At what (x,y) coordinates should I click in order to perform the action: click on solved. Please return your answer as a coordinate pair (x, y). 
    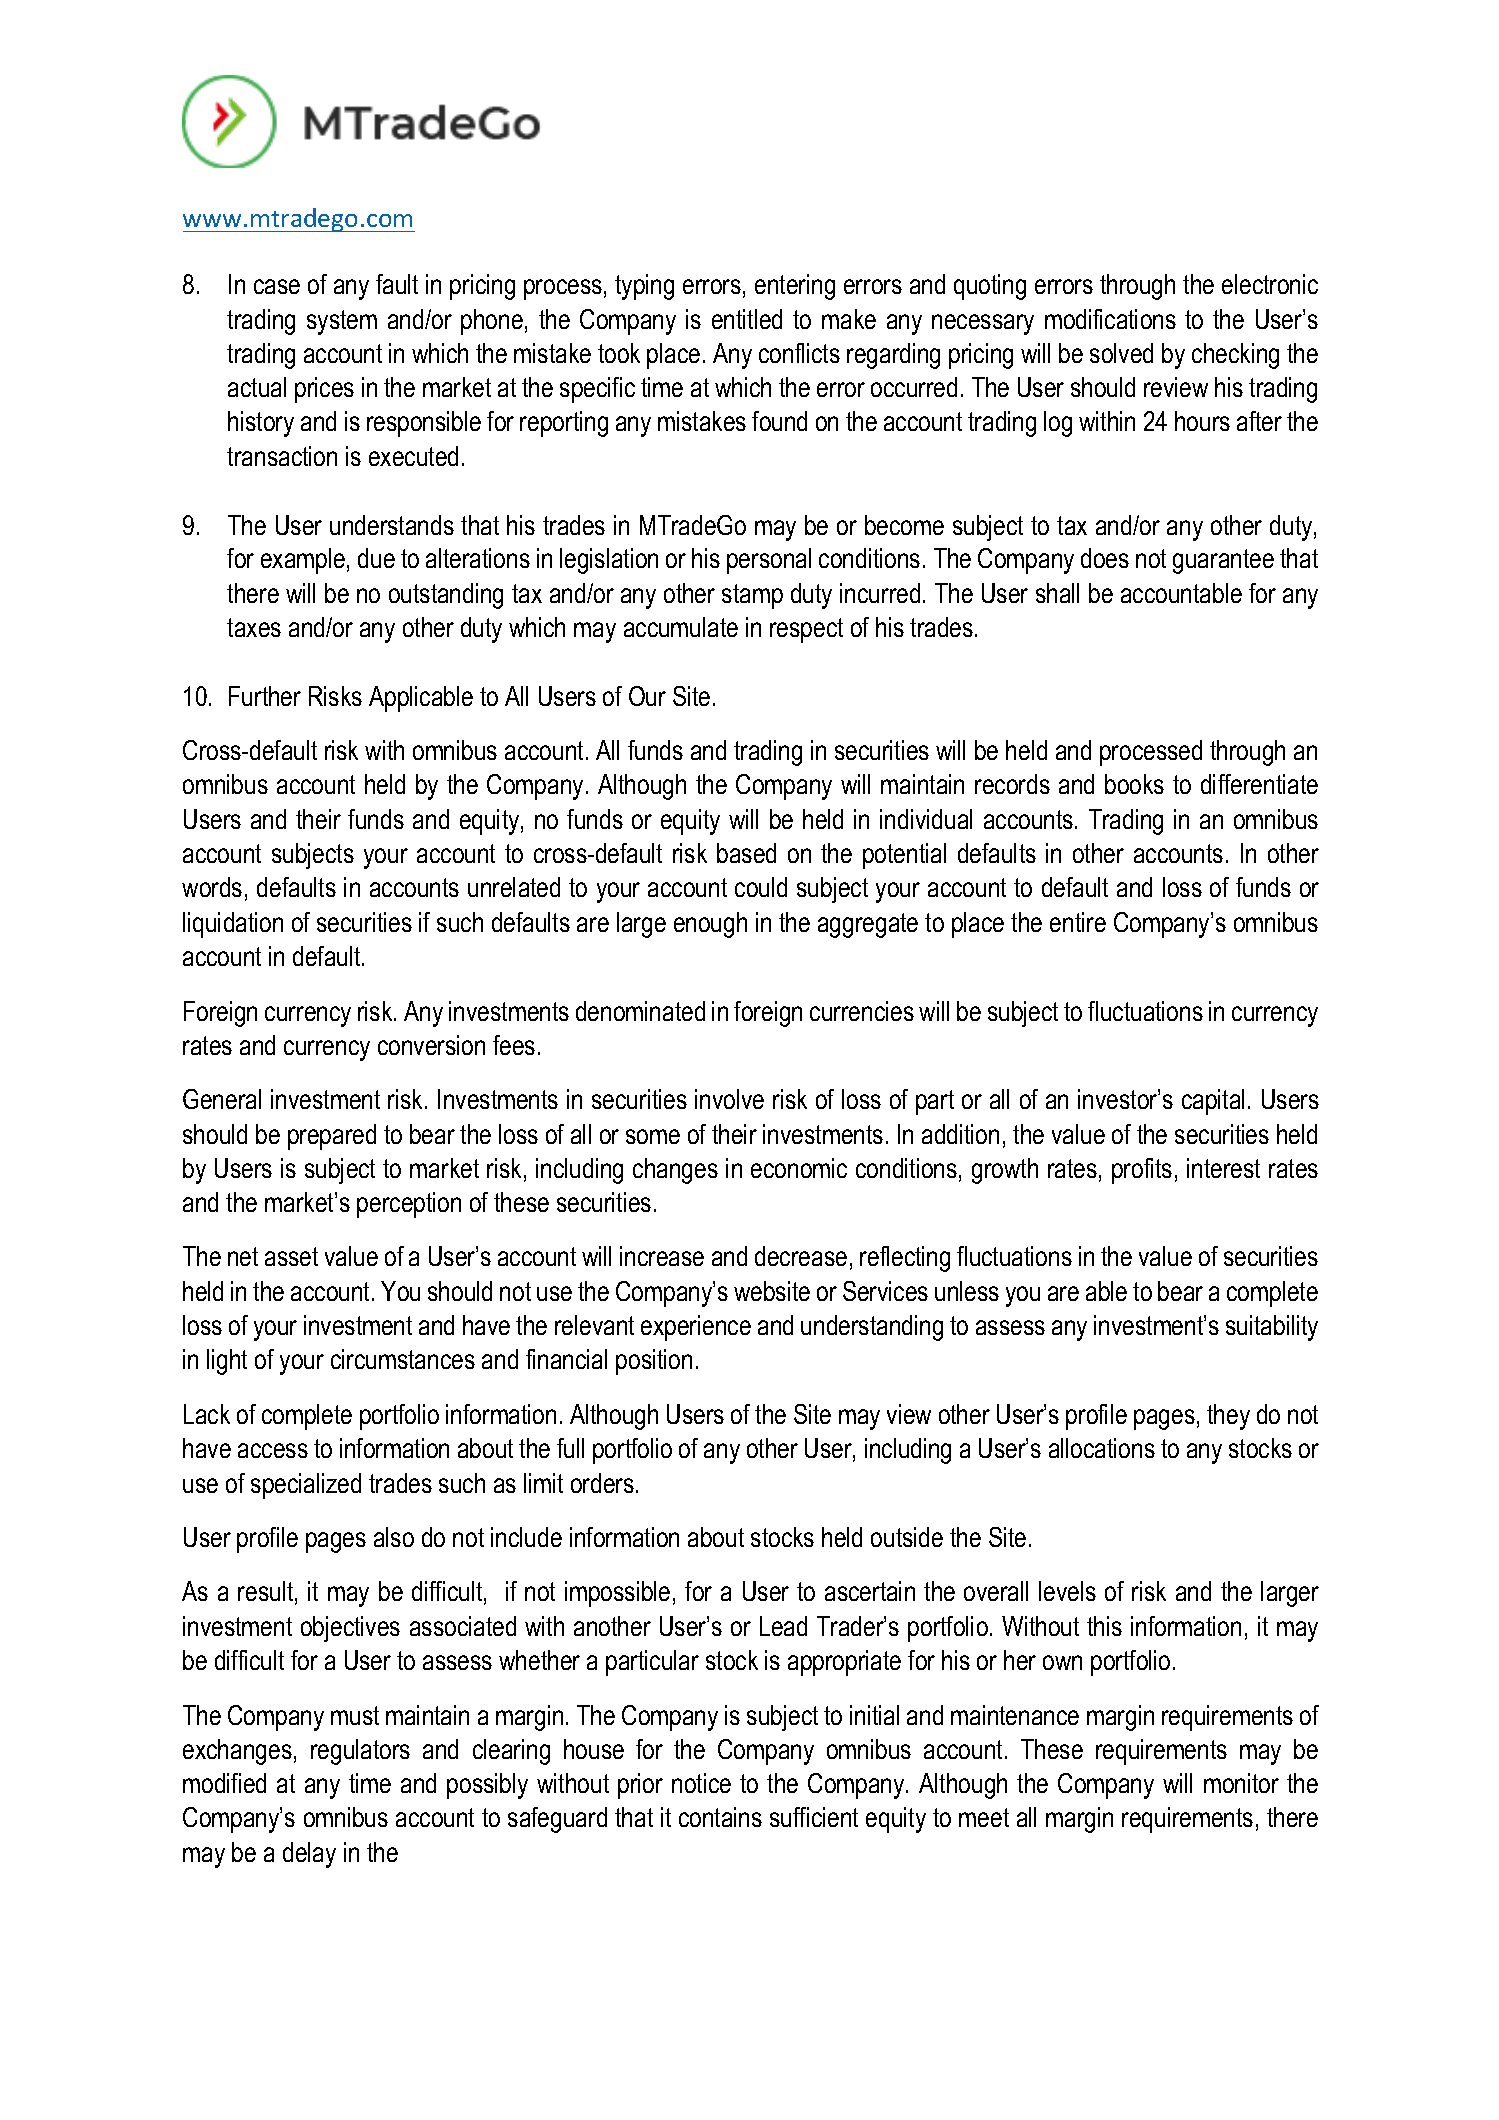
    Looking at the image, I should click on (1121, 353).
